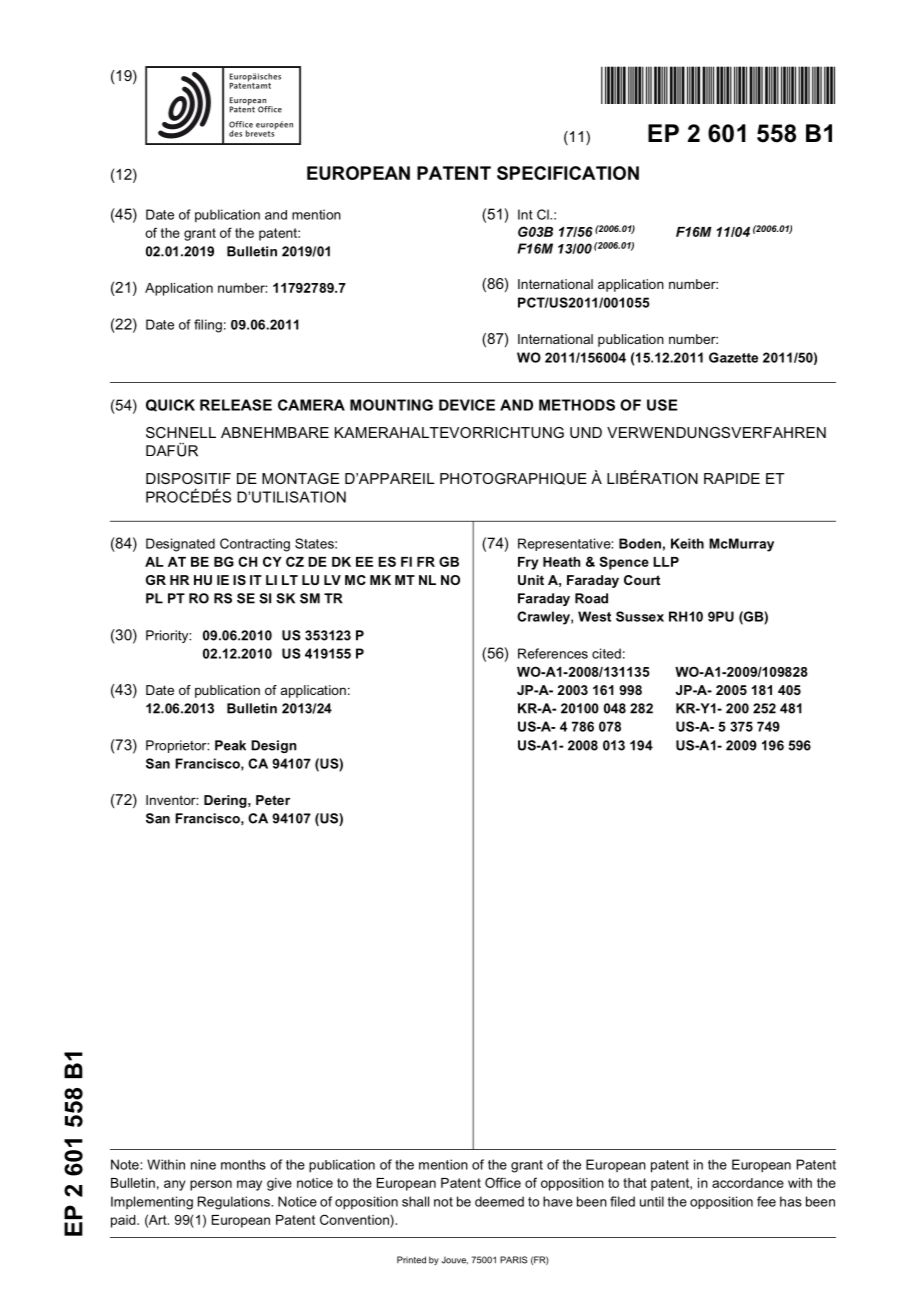 This image has width=924, height=1308. Describe the element at coordinates (230, 745) in the image. I see `Peak` at that location.
